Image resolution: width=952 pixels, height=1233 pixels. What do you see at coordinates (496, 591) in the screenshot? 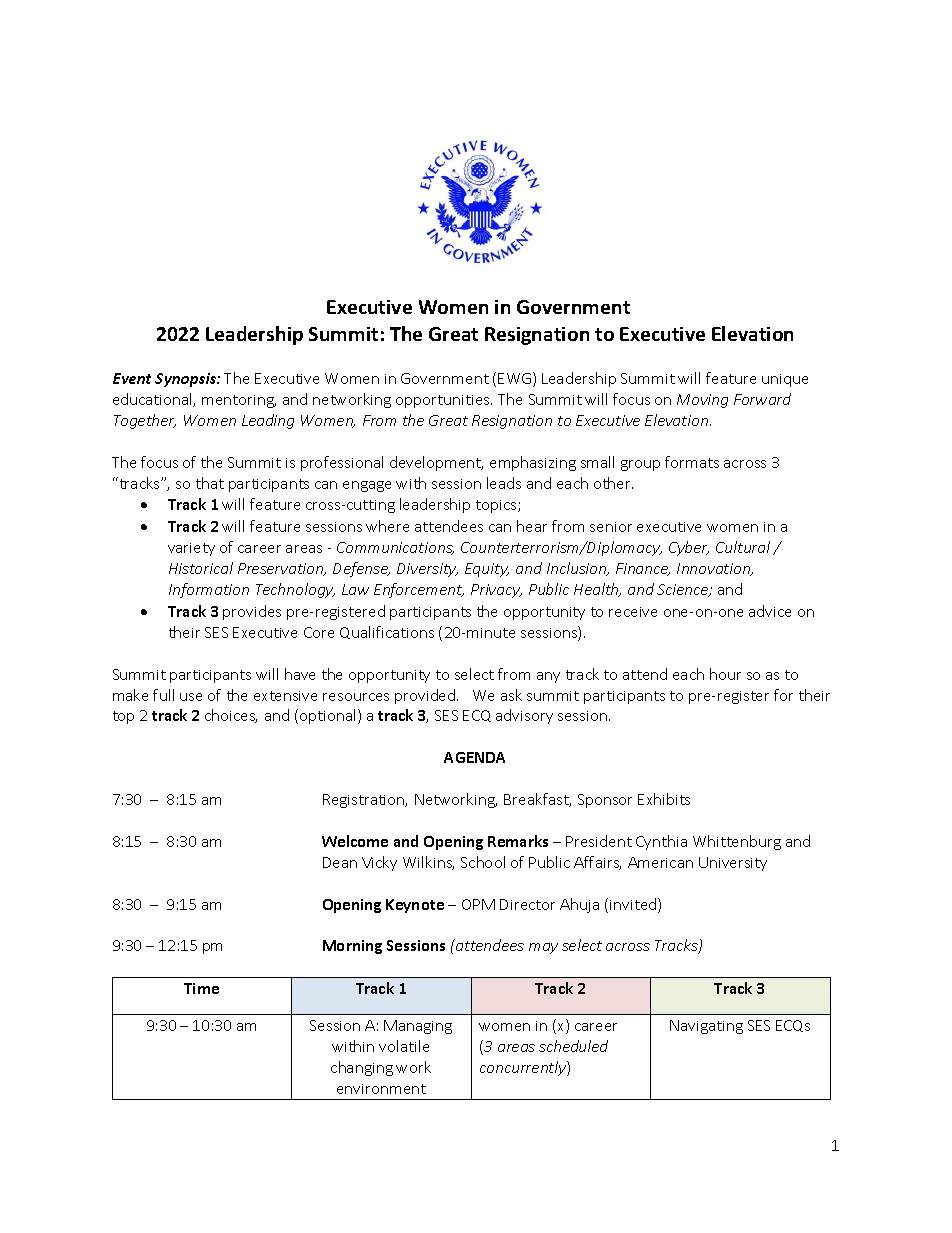
I see `Privacy` at bounding box center [496, 591].
